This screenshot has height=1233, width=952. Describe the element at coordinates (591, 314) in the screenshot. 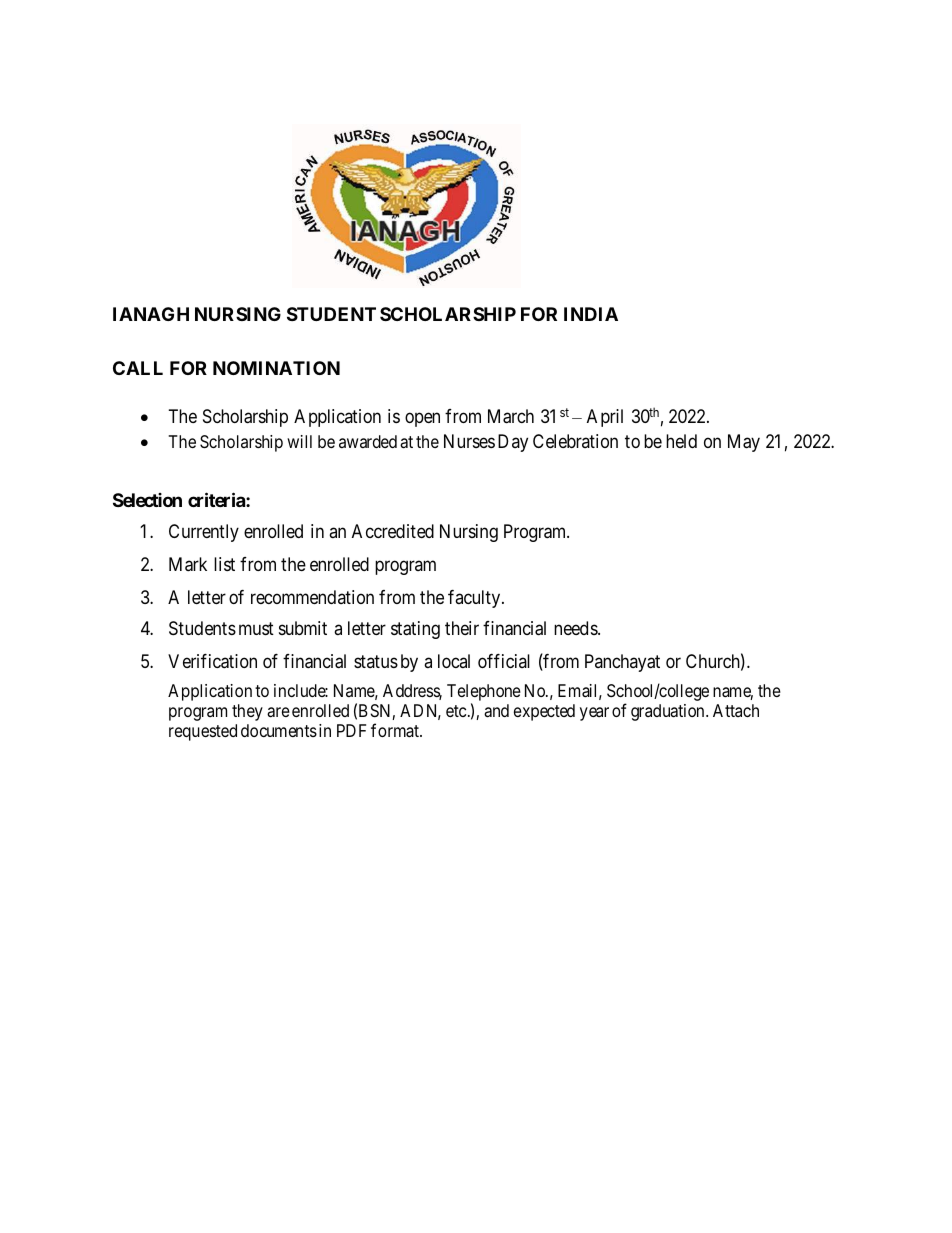

I see `INDIA` at that location.
